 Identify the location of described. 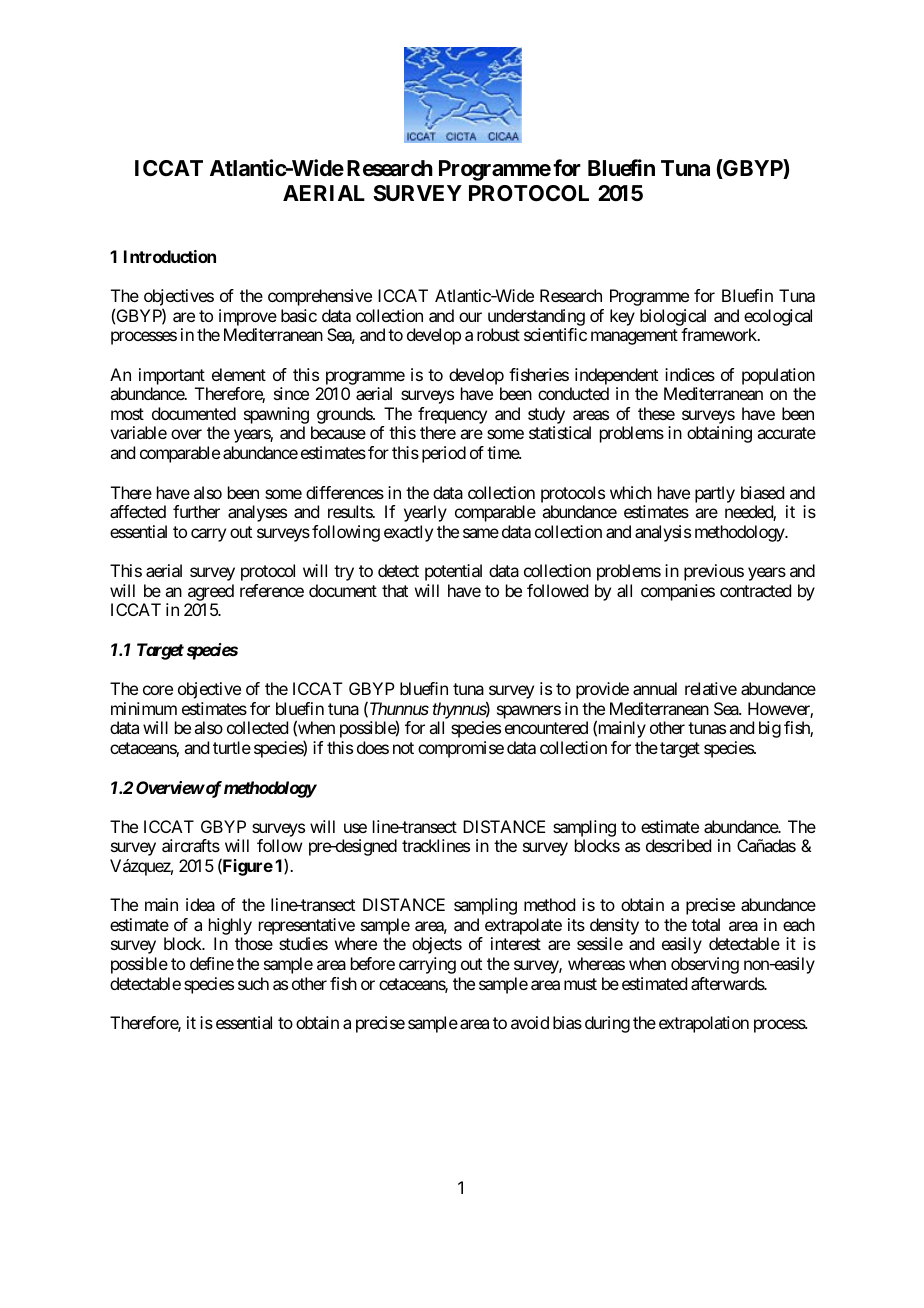
(678, 845).
